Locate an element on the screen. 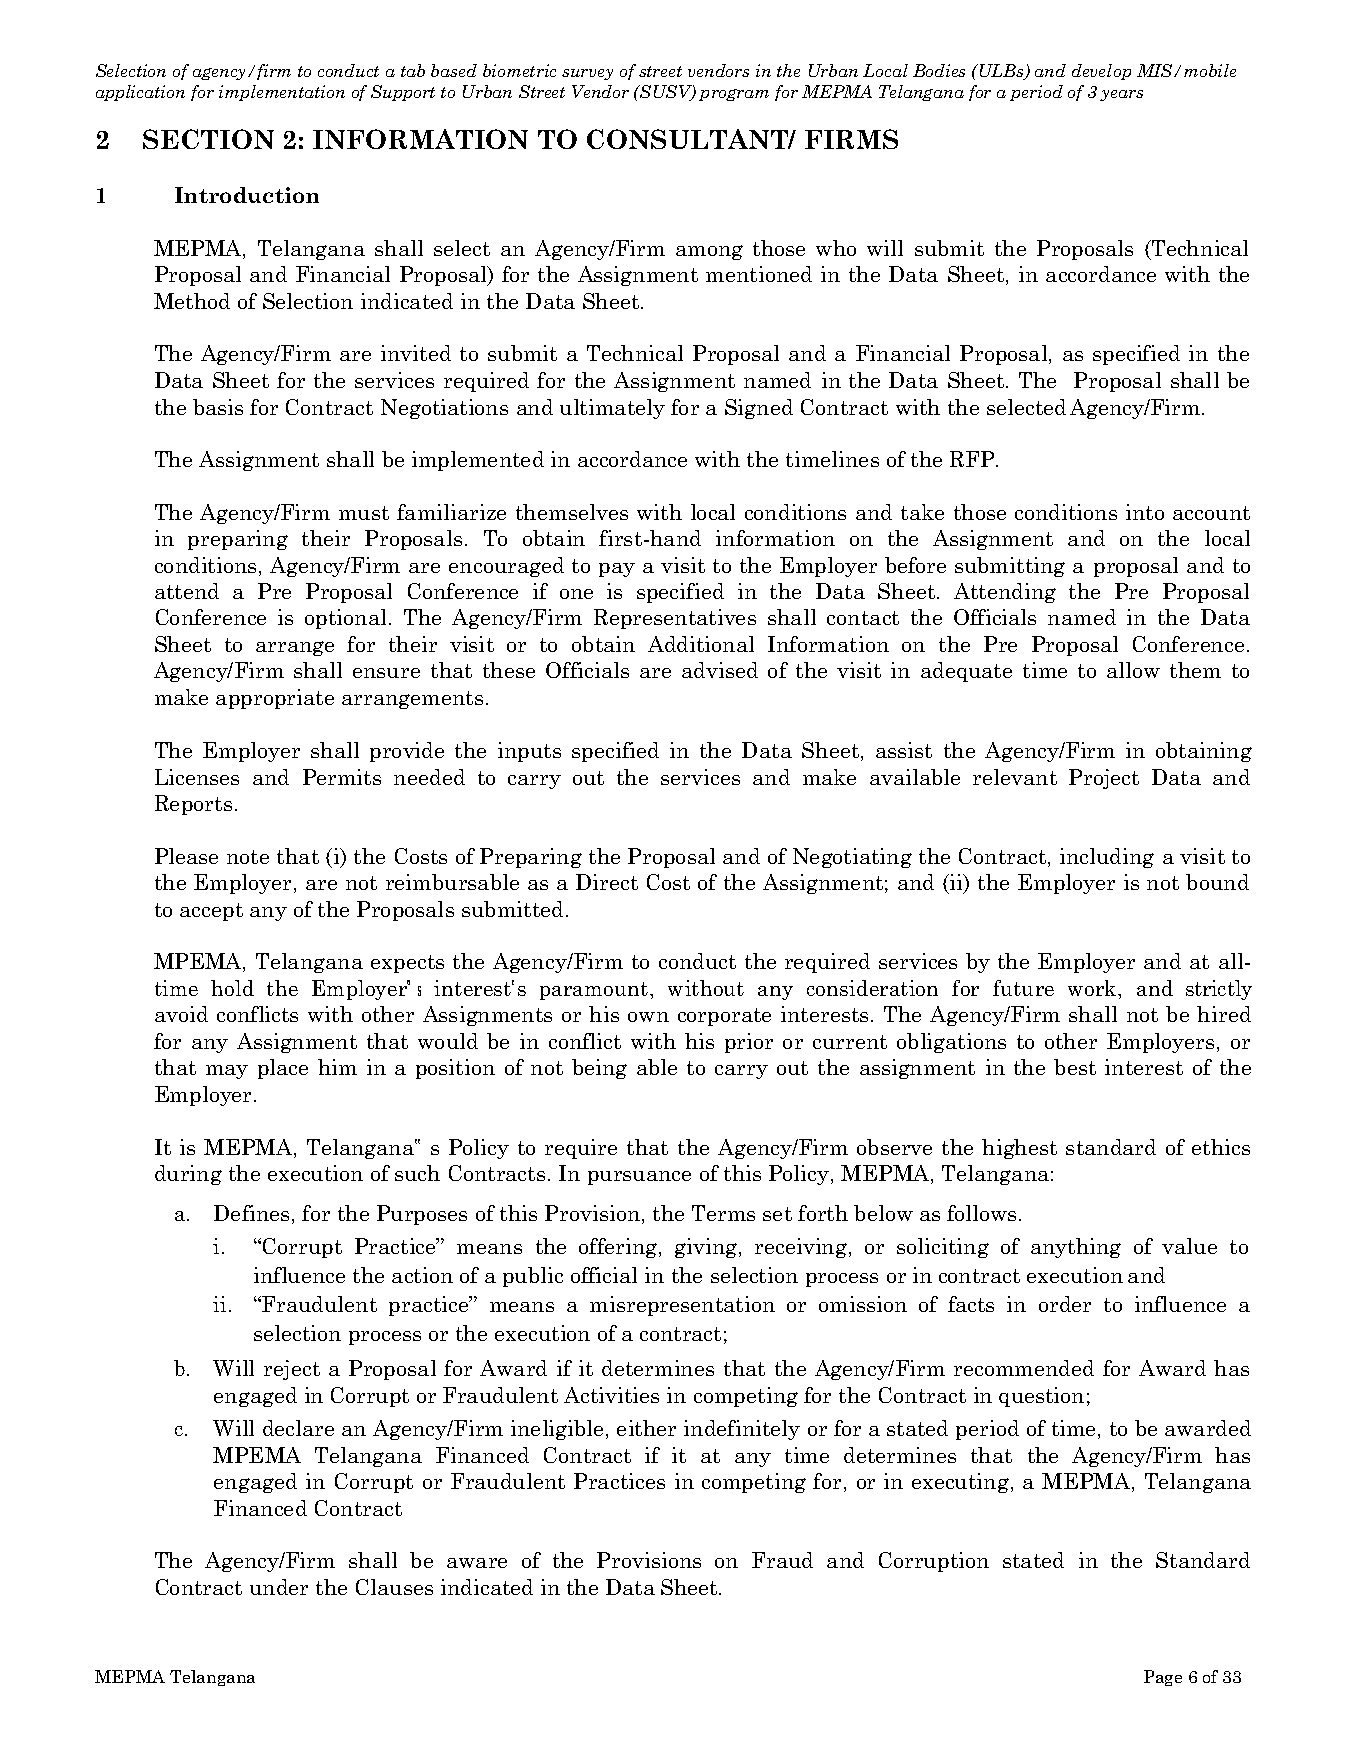 This screenshot has width=1346, height=1742. aware is located at coordinates (477, 1563).
